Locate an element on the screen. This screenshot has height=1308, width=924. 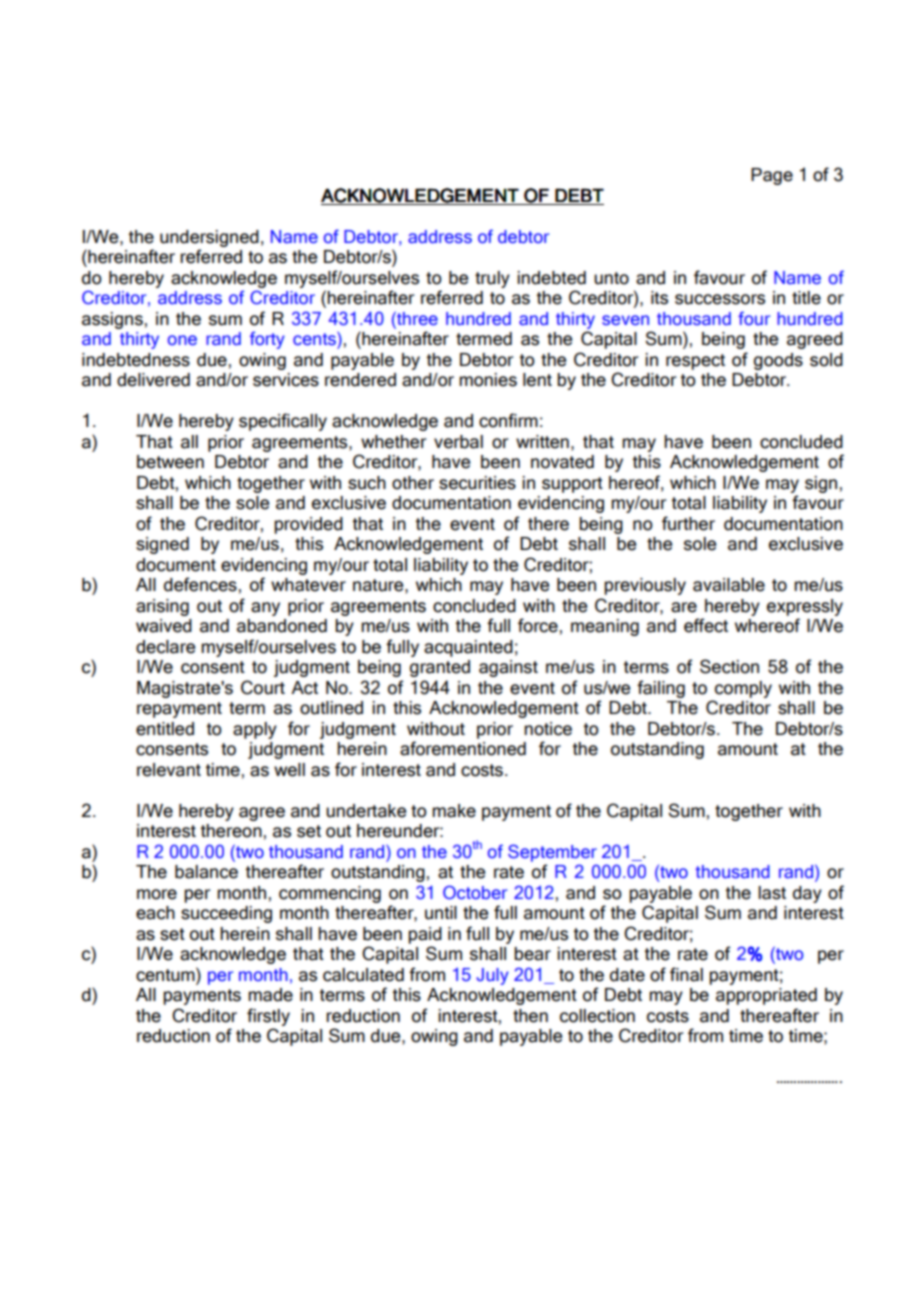
made is located at coordinates (270, 995).
